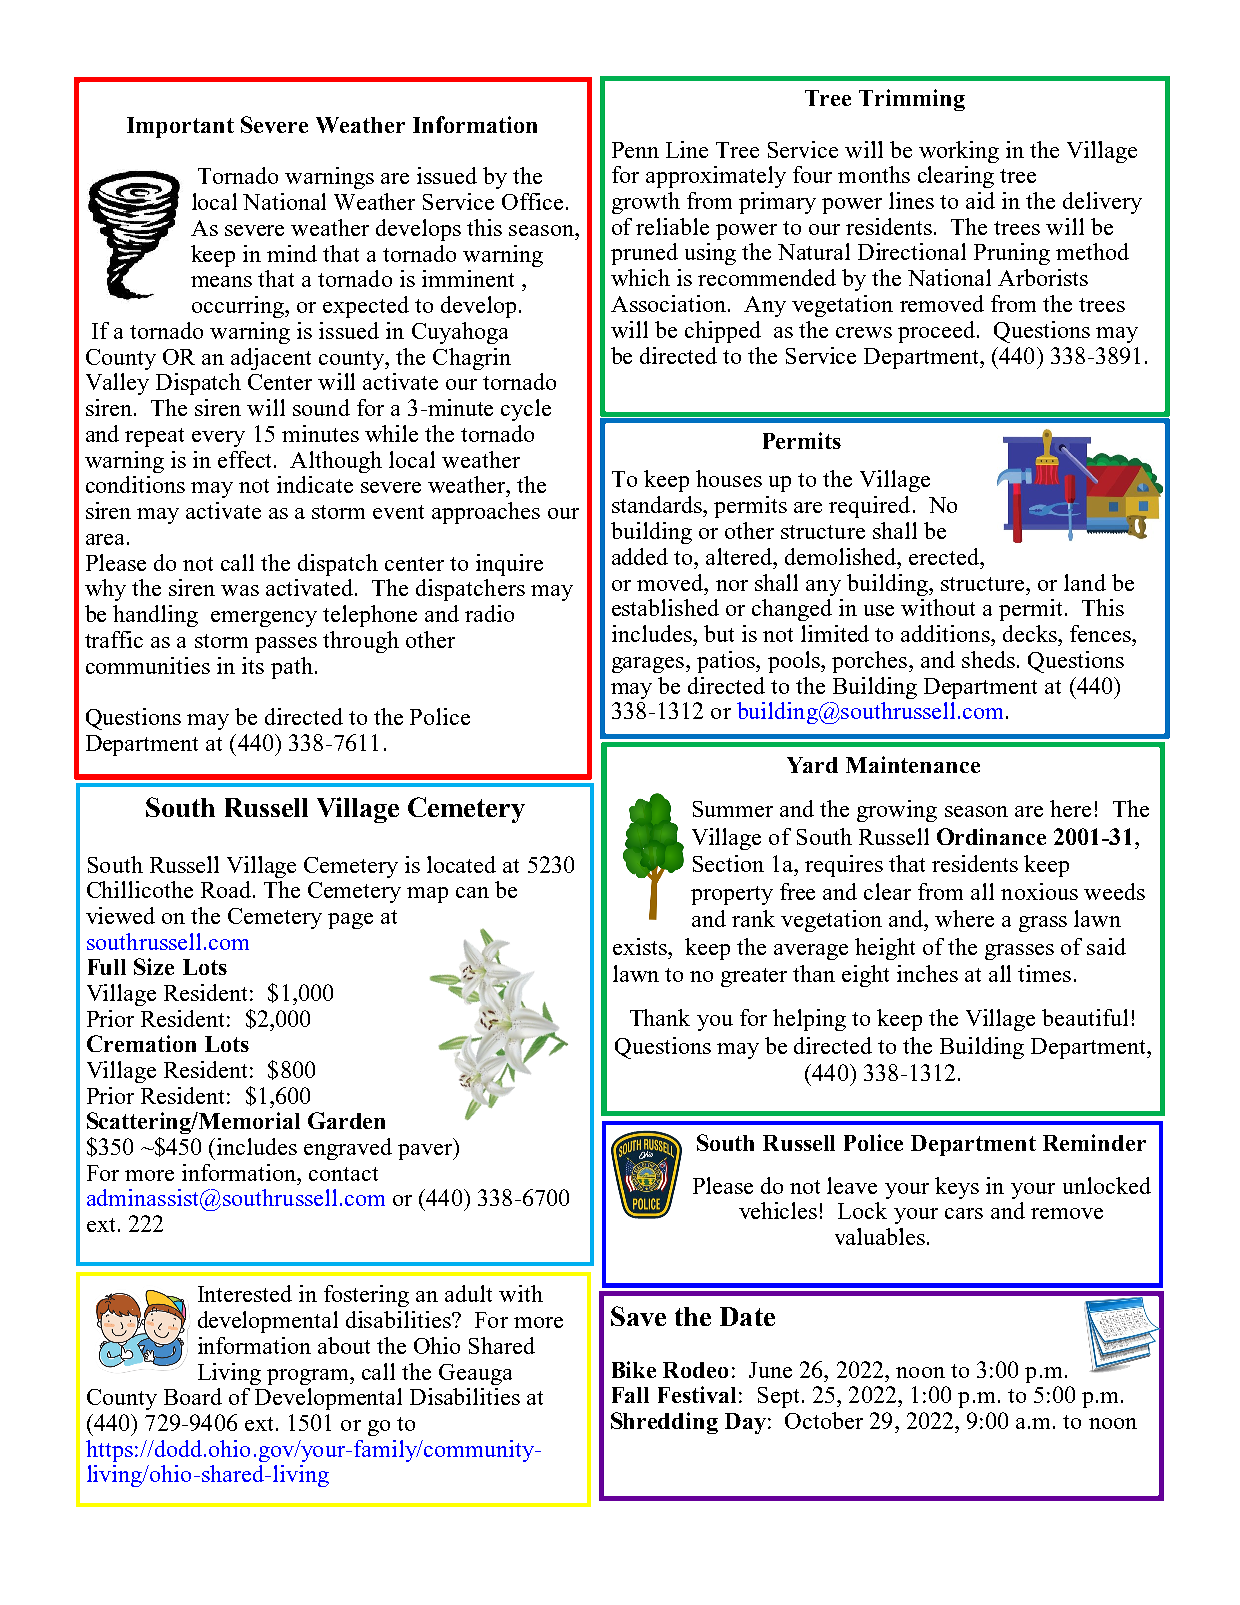 The height and width of the screenshot is (1605, 1240). Describe the element at coordinates (959, 152) in the screenshot. I see `working` at that location.
